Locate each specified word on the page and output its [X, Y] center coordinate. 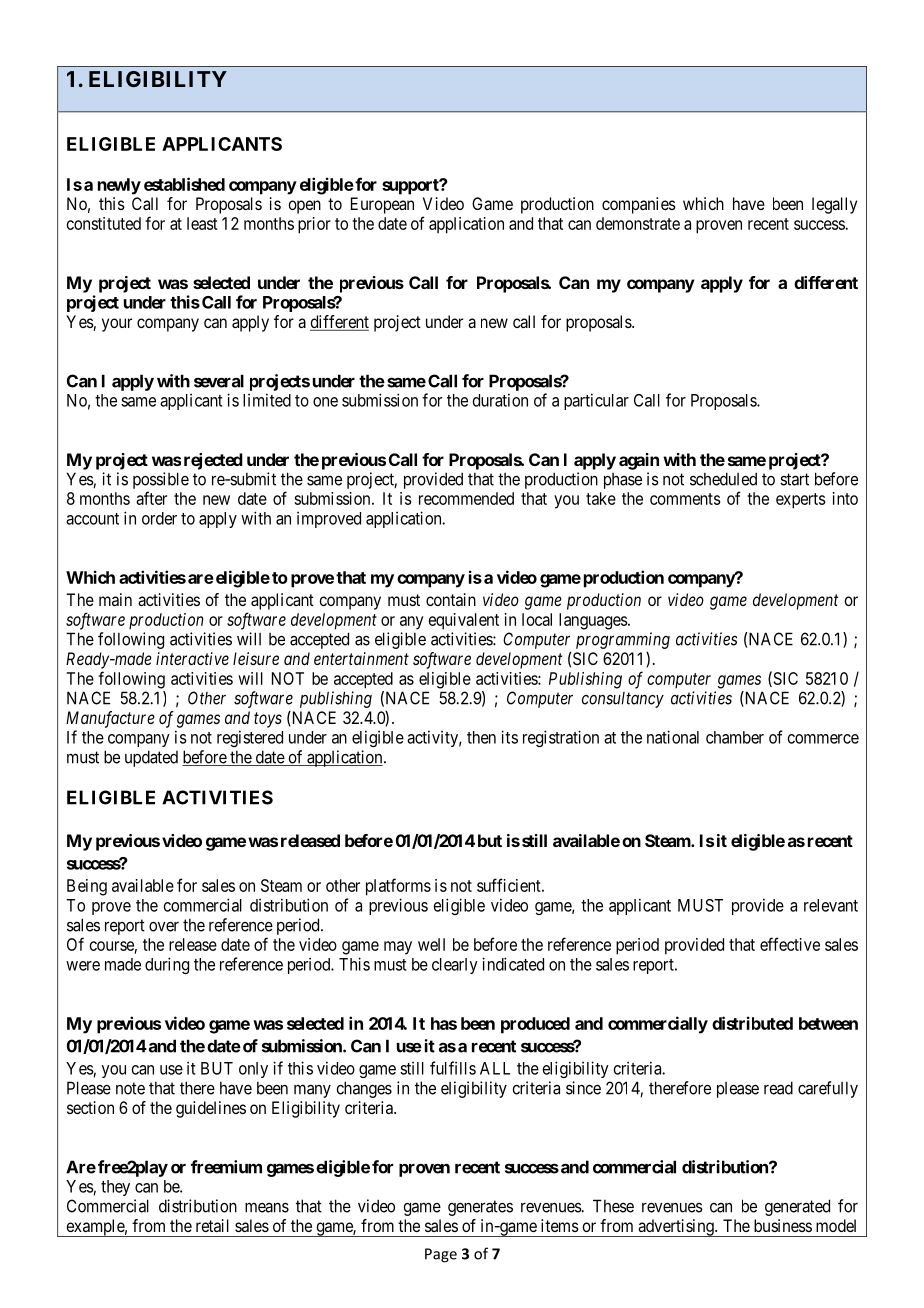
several [219, 381]
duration [500, 400]
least [202, 223]
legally [834, 205]
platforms [398, 887]
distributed [752, 1023]
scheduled [723, 479]
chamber [735, 737]
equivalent [464, 621]
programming [623, 640]
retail [212, 1225]
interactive [192, 658]
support [411, 187]
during [167, 965]
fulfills [453, 1068]
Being [87, 887]
